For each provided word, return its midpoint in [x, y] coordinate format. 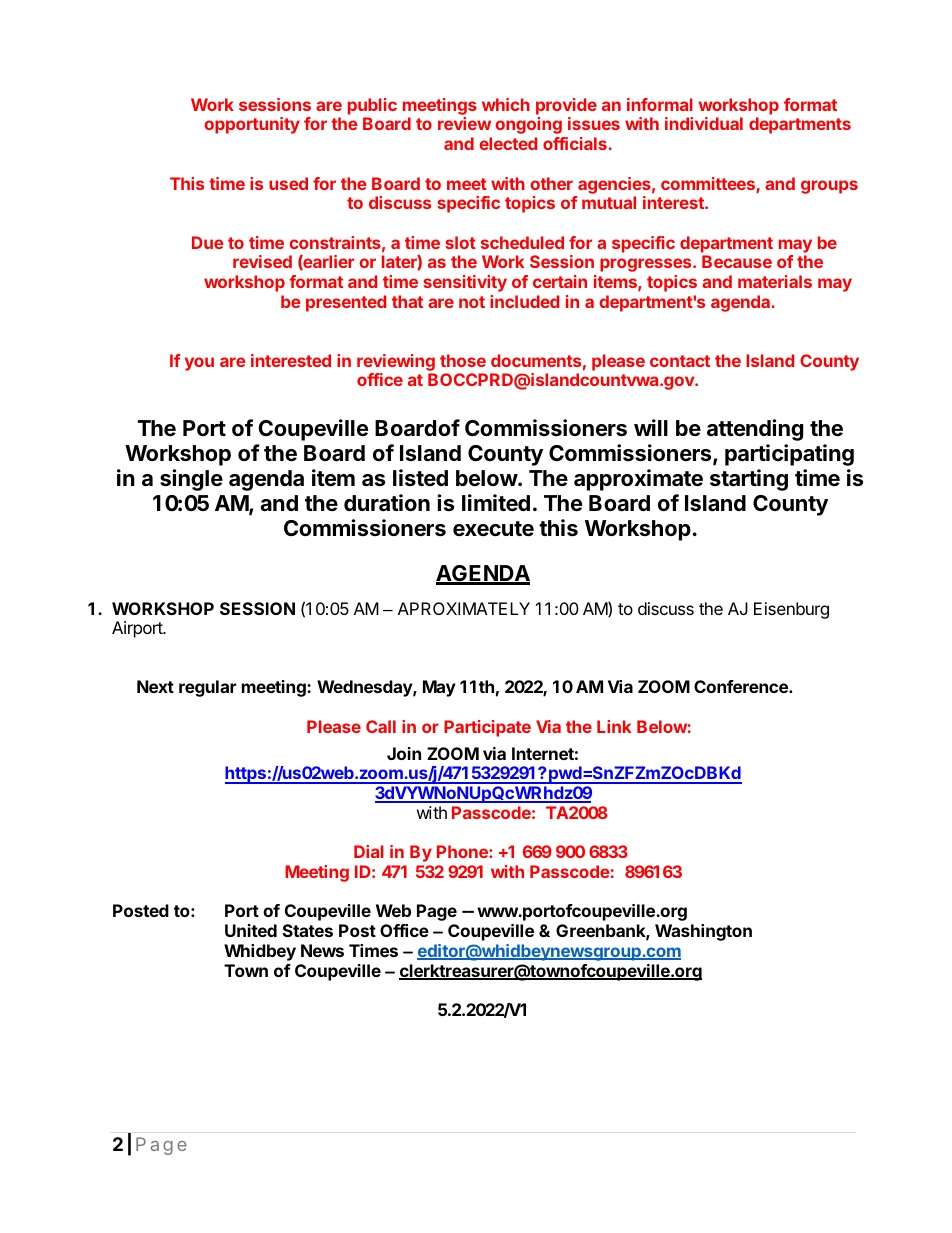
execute [493, 529]
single [191, 480]
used [288, 183]
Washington [703, 932]
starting [749, 480]
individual [704, 123]
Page [437, 912]
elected [508, 143]
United [251, 930]
